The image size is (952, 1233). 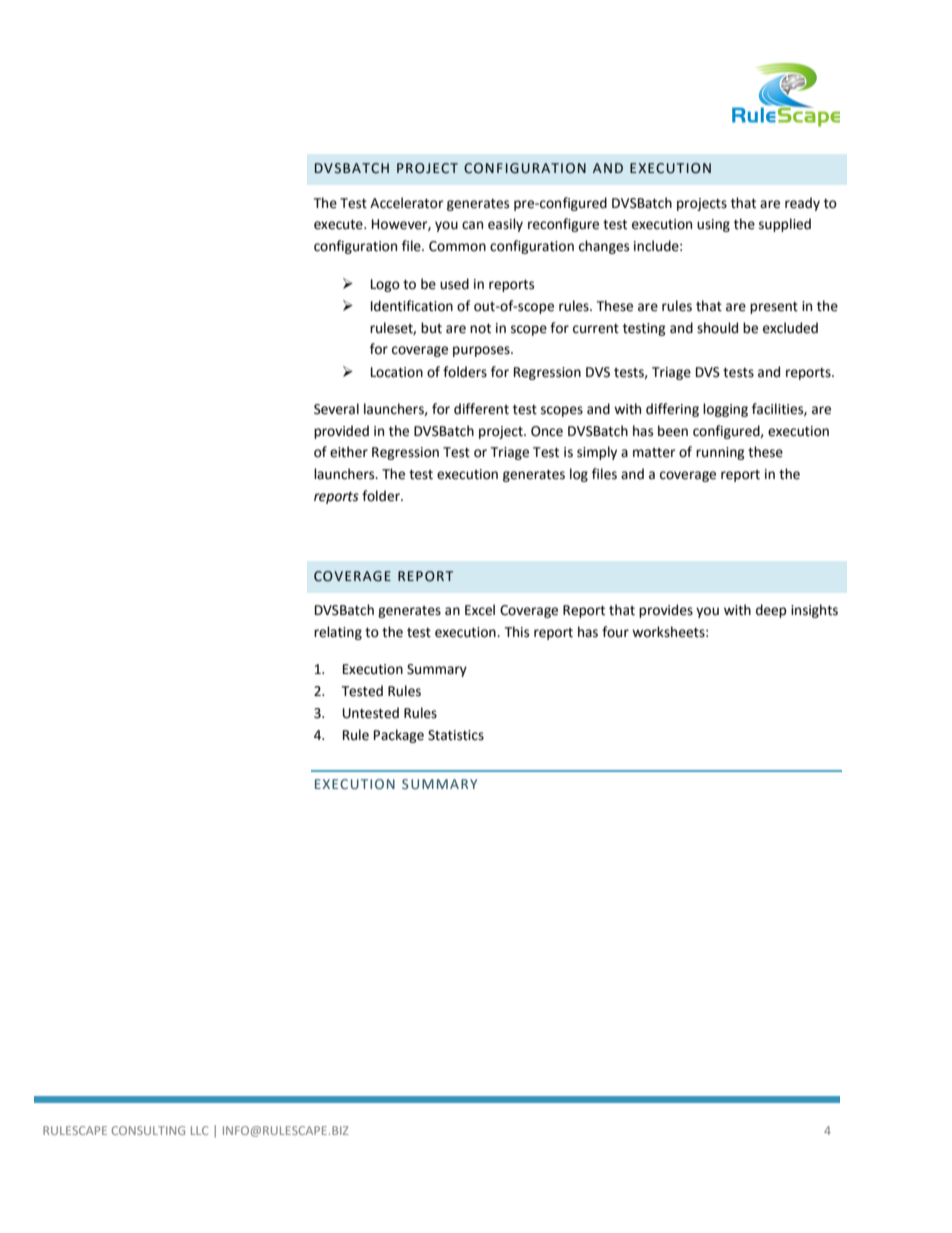 I want to click on LLC, so click(x=199, y=1130).
